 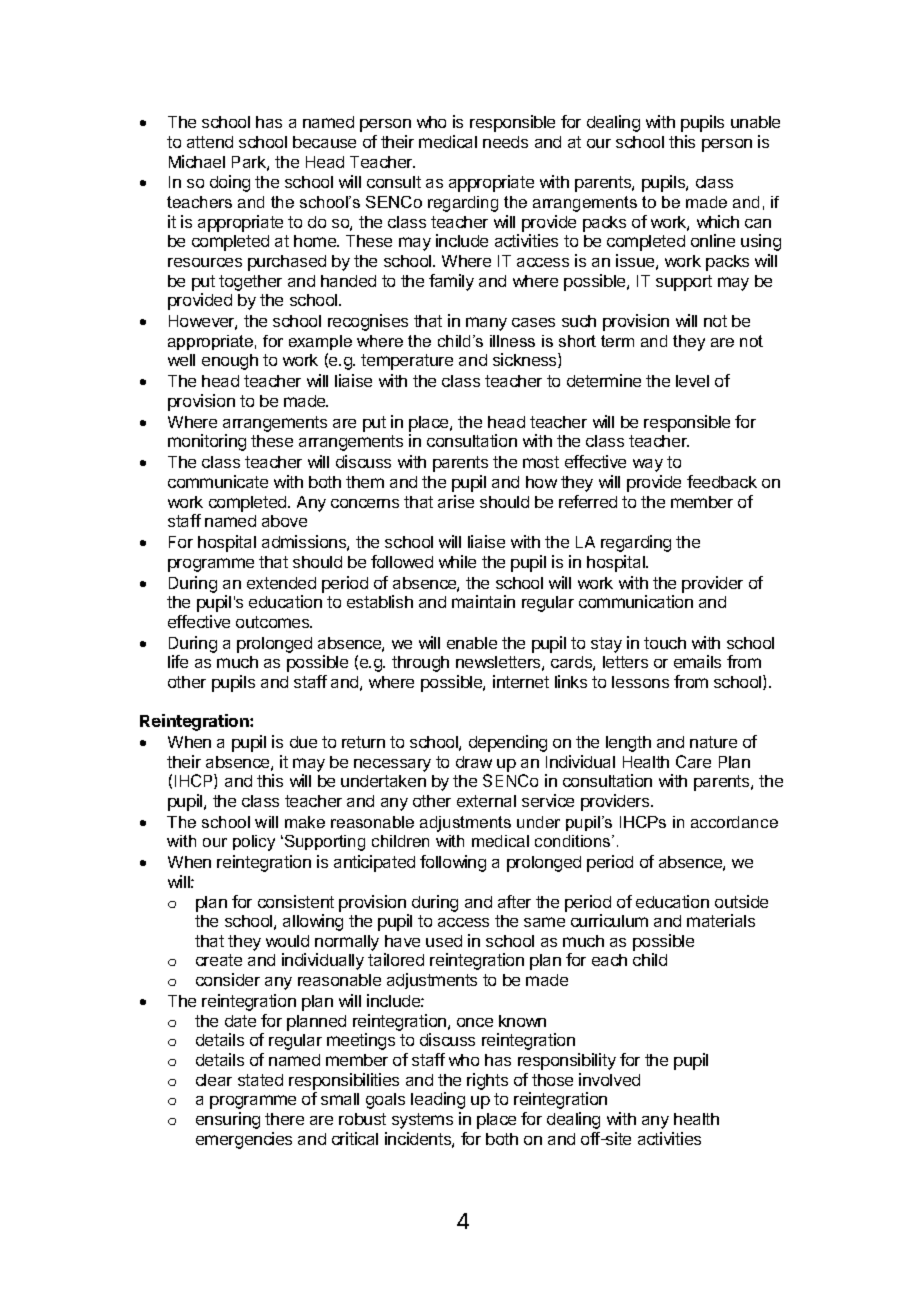 What do you see at coordinates (254, 843) in the screenshot?
I see `policy` at bounding box center [254, 843].
